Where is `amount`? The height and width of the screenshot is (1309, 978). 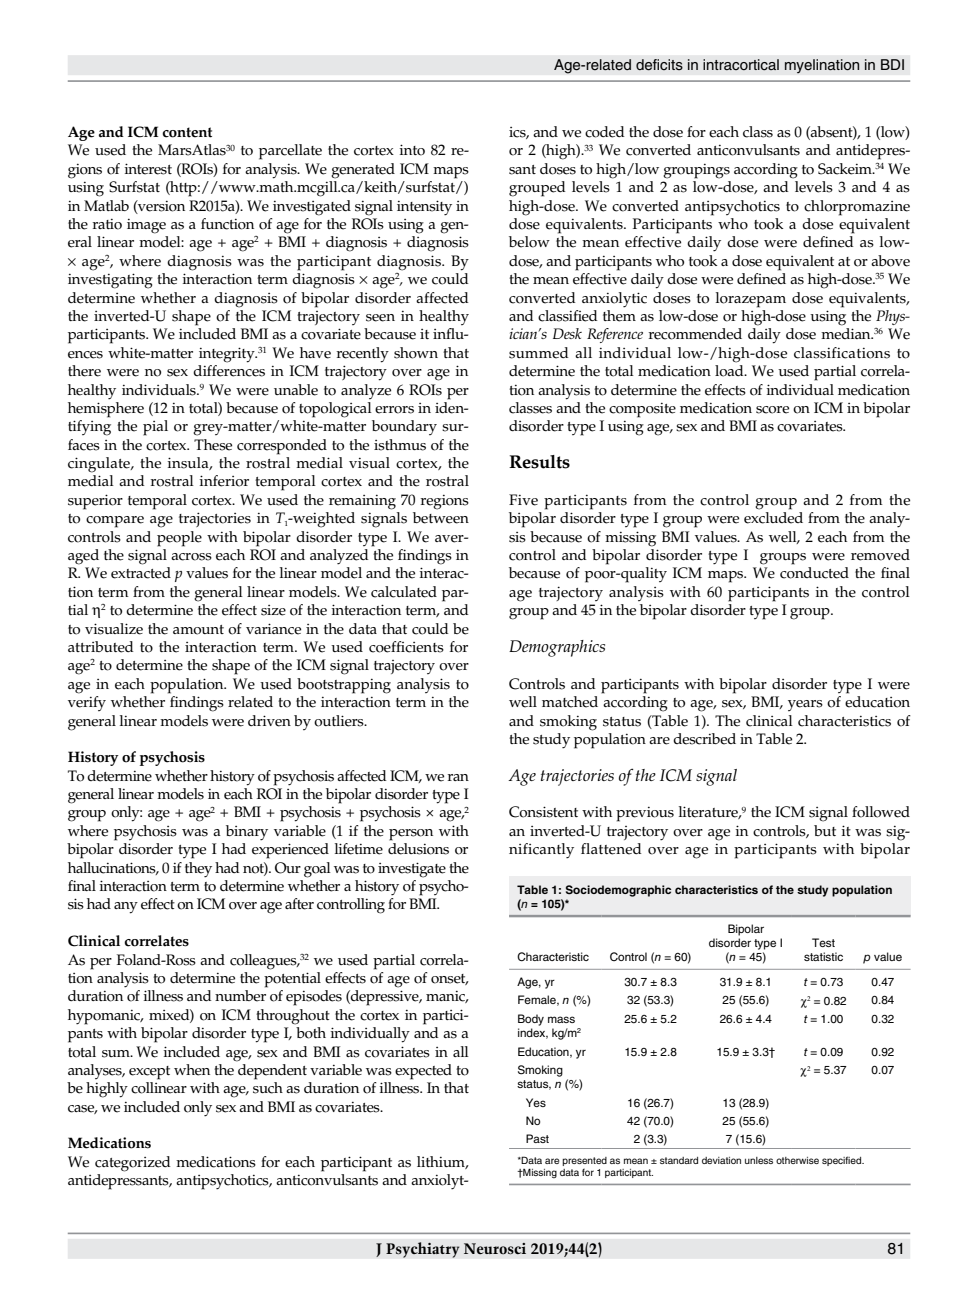
amount is located at coordinates (198, 630).
